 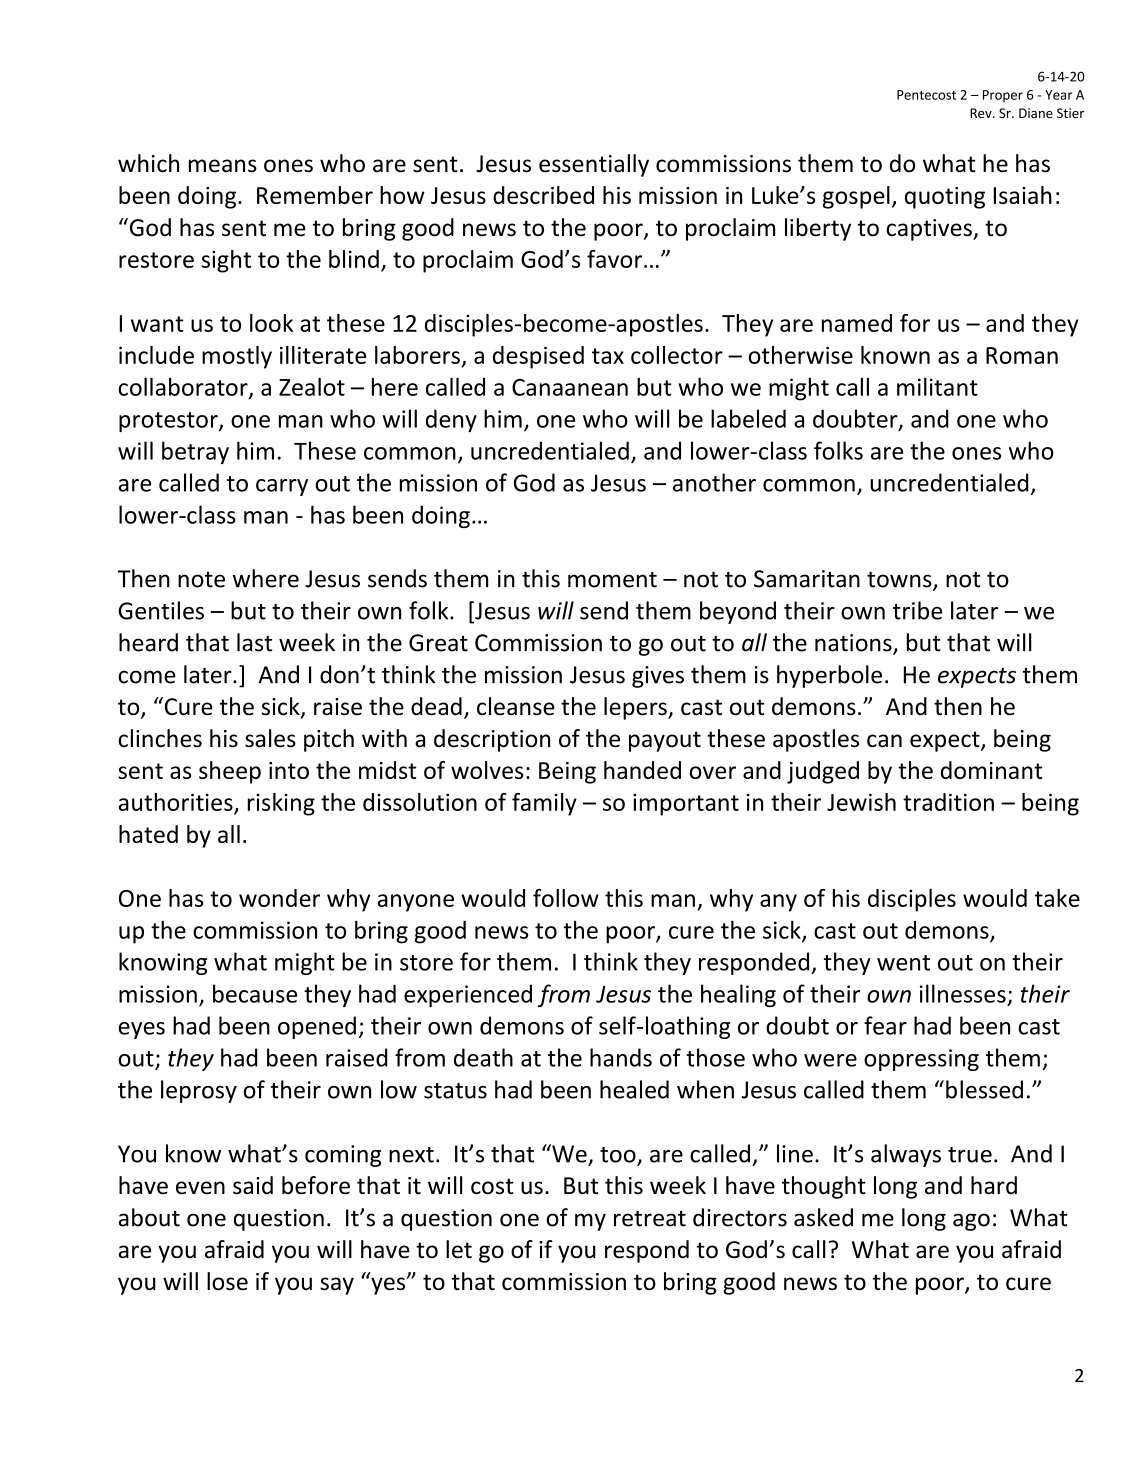 What do you see at coordinates (900, 580) in the page?
I see `towns` at bounding box center [900, 580].
